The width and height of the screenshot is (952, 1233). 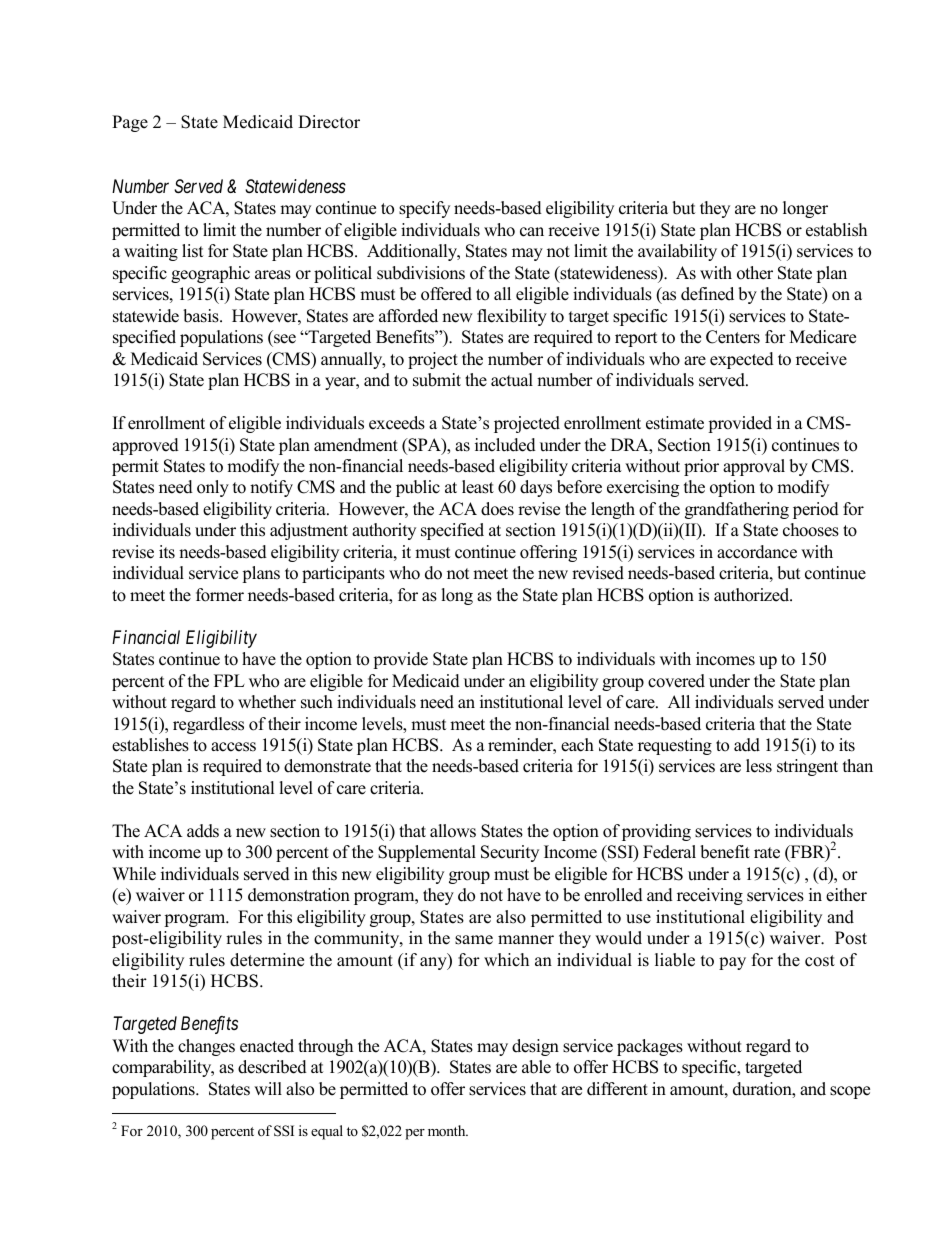 I want to click on allows, so click(x=453, y=831).
